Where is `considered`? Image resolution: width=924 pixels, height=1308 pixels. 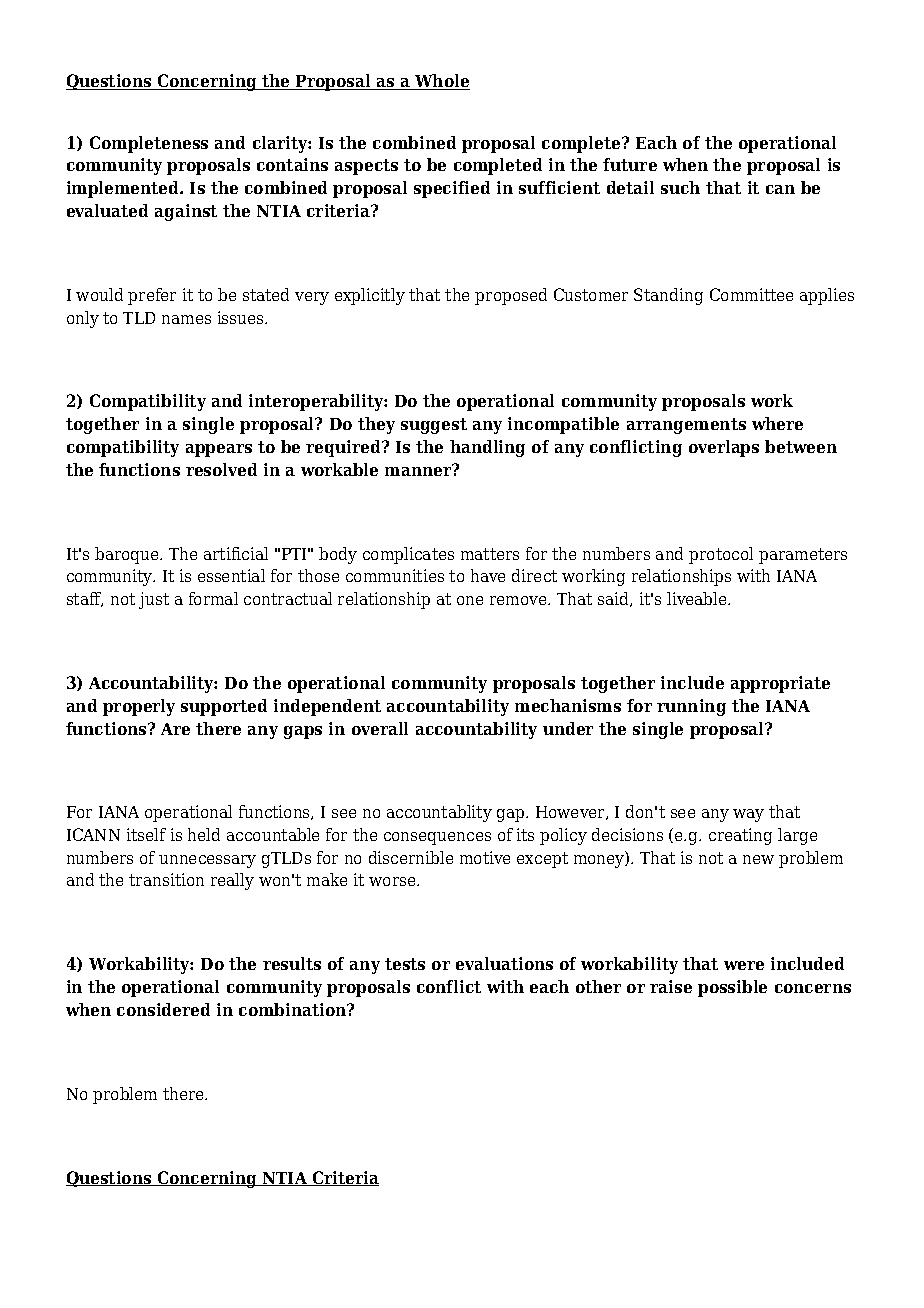 considered is located at coordinates (163, 1009).
